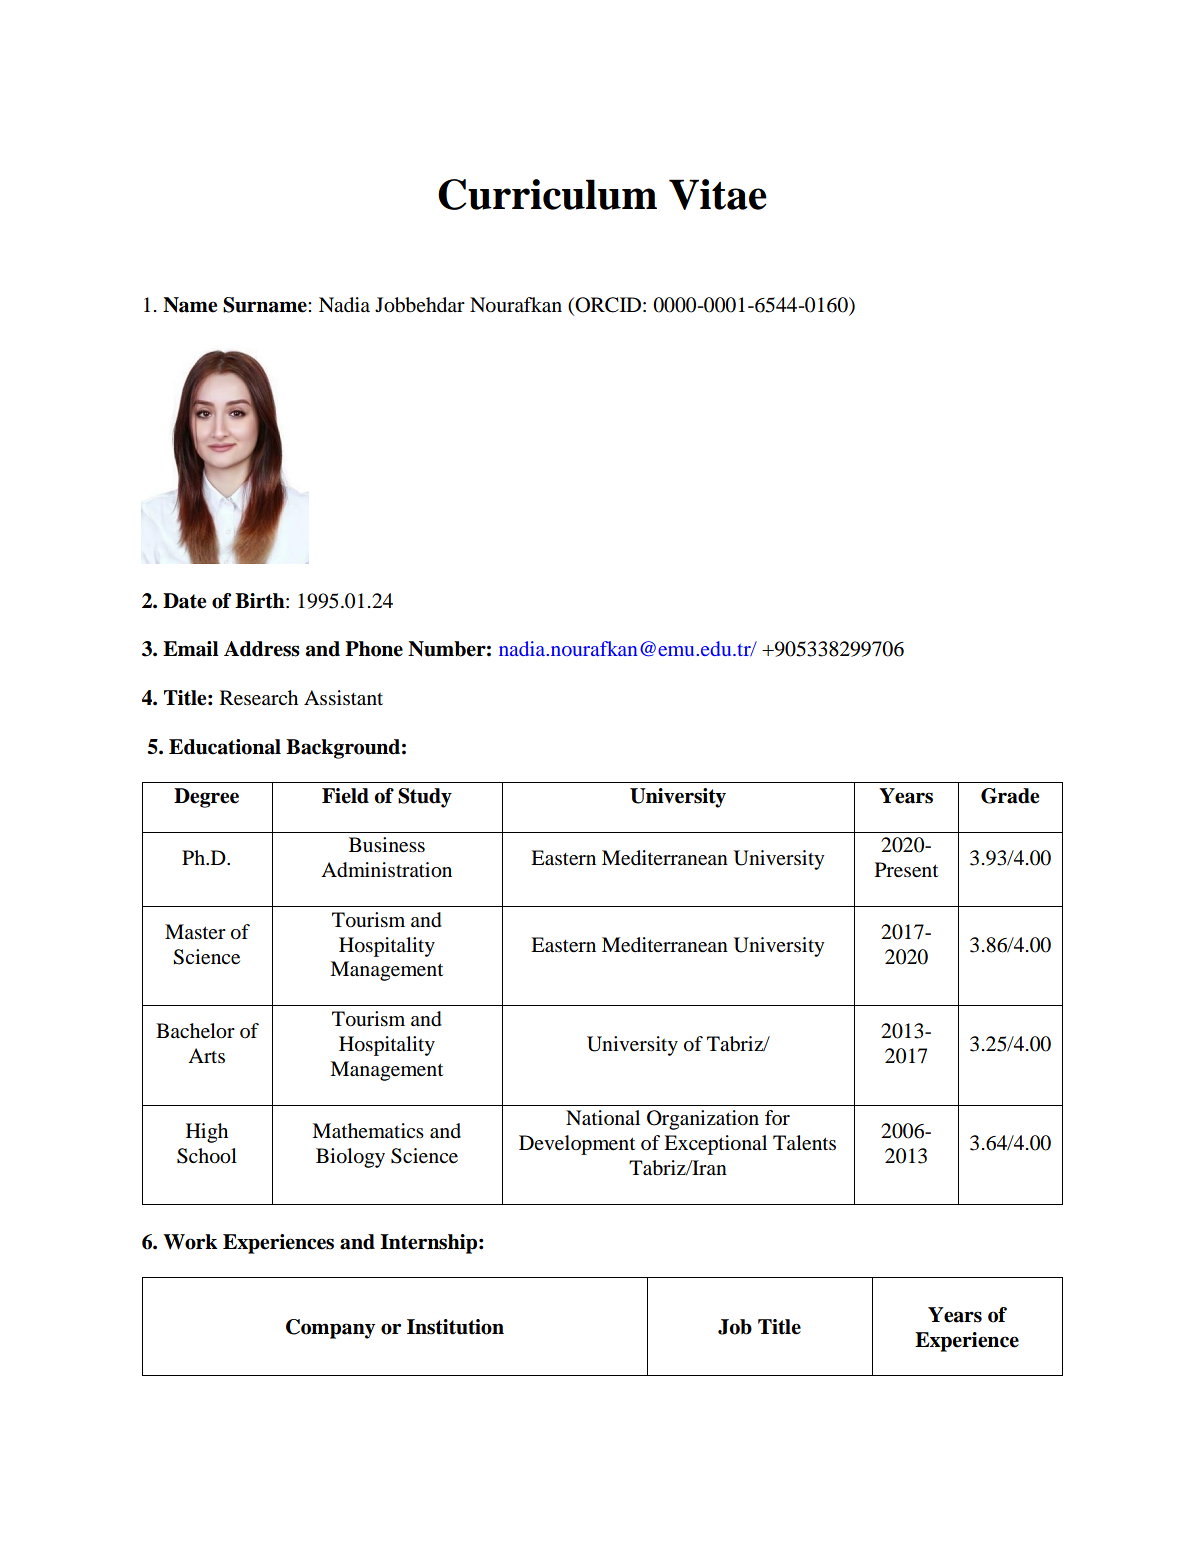  What do you see at coordinates (455, 1327) in the image?
I see `Institution` at bounding box center [455, 1327].
